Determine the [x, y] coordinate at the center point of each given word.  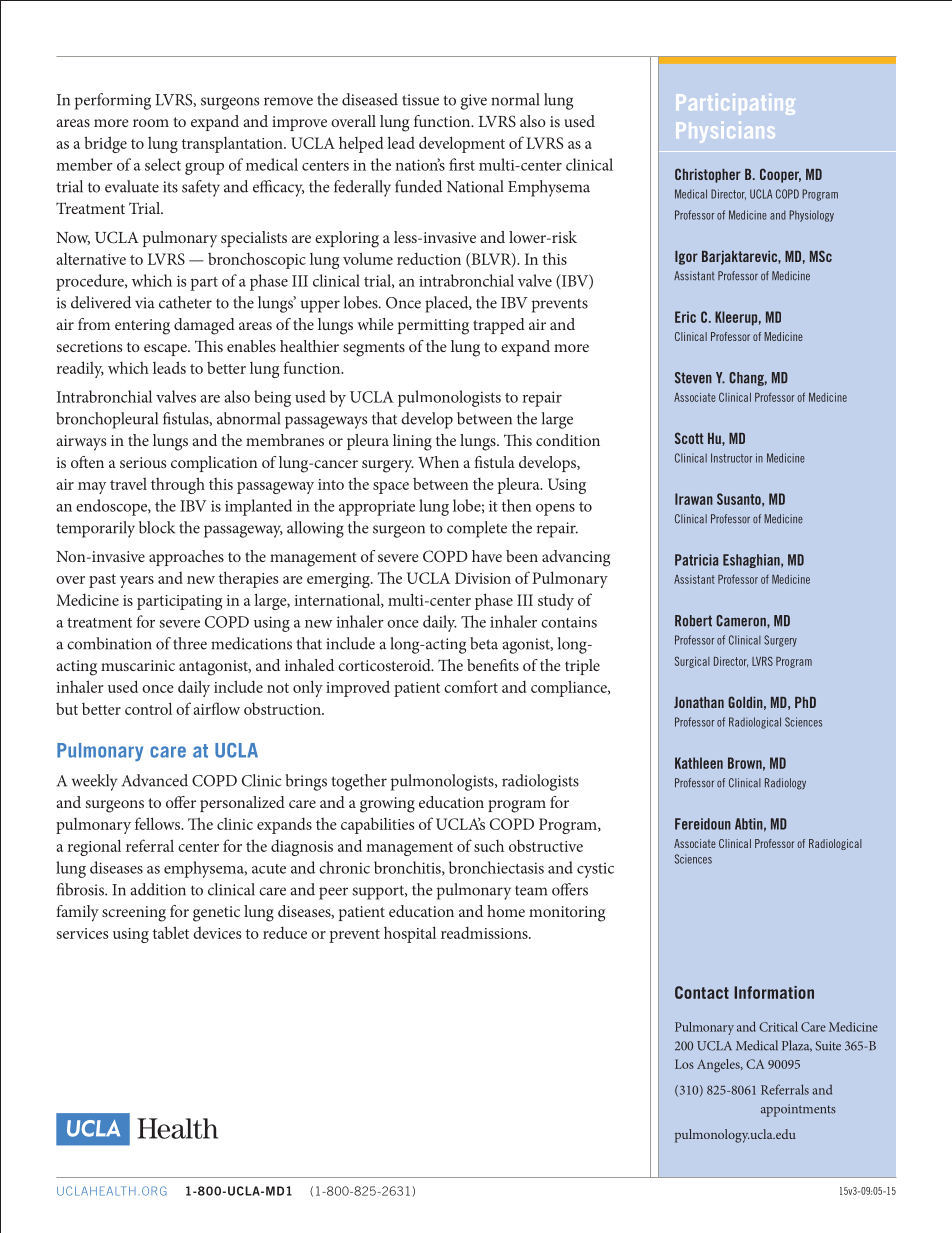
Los [684, 1064]
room [151, 123]
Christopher [708, 175]
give [474, 102]
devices [217, 933]
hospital [410, 934]
